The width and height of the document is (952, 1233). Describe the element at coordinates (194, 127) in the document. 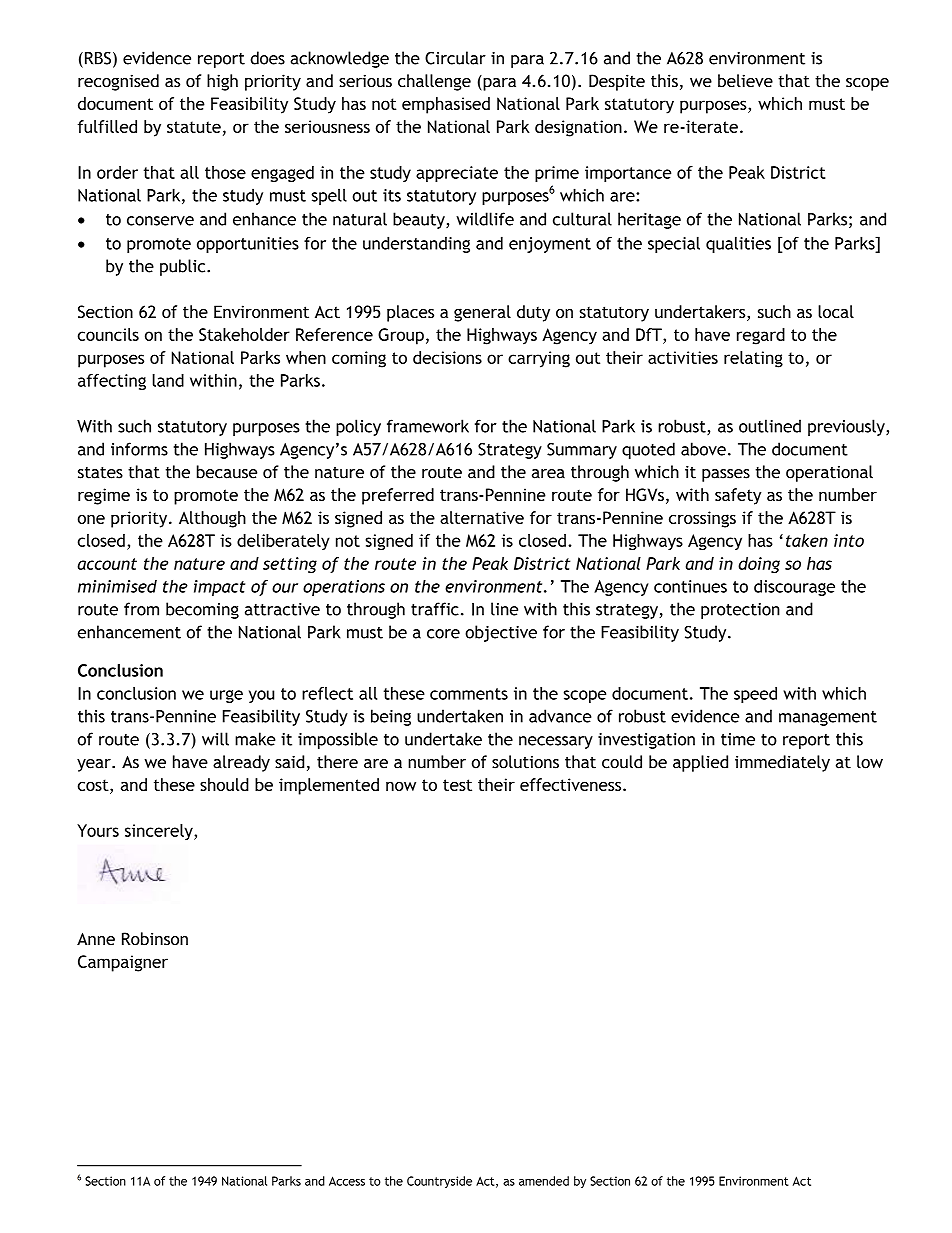

I see `statute` at that location.
